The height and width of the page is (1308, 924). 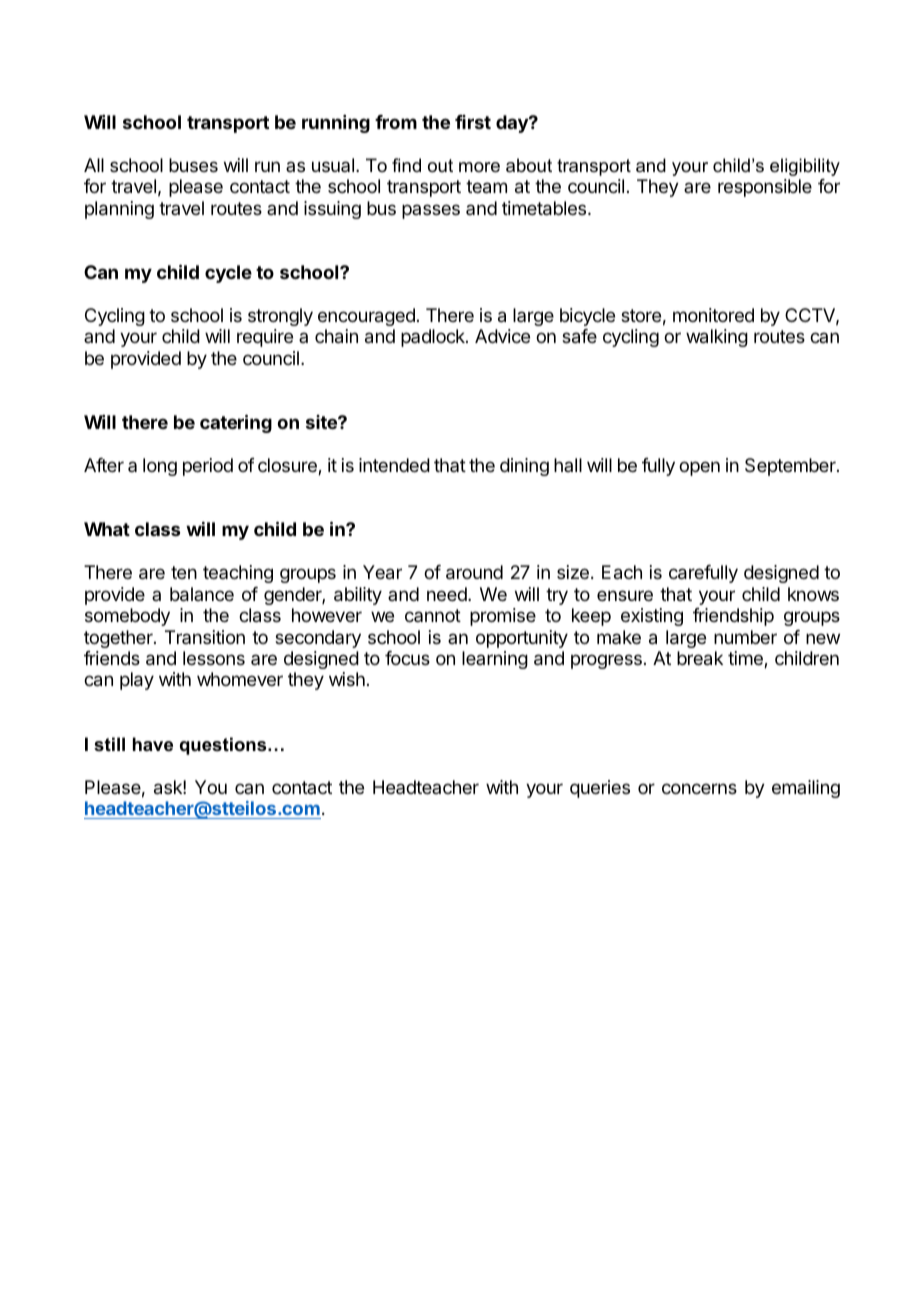 I want to click on open, so click(x=699, y=468).
